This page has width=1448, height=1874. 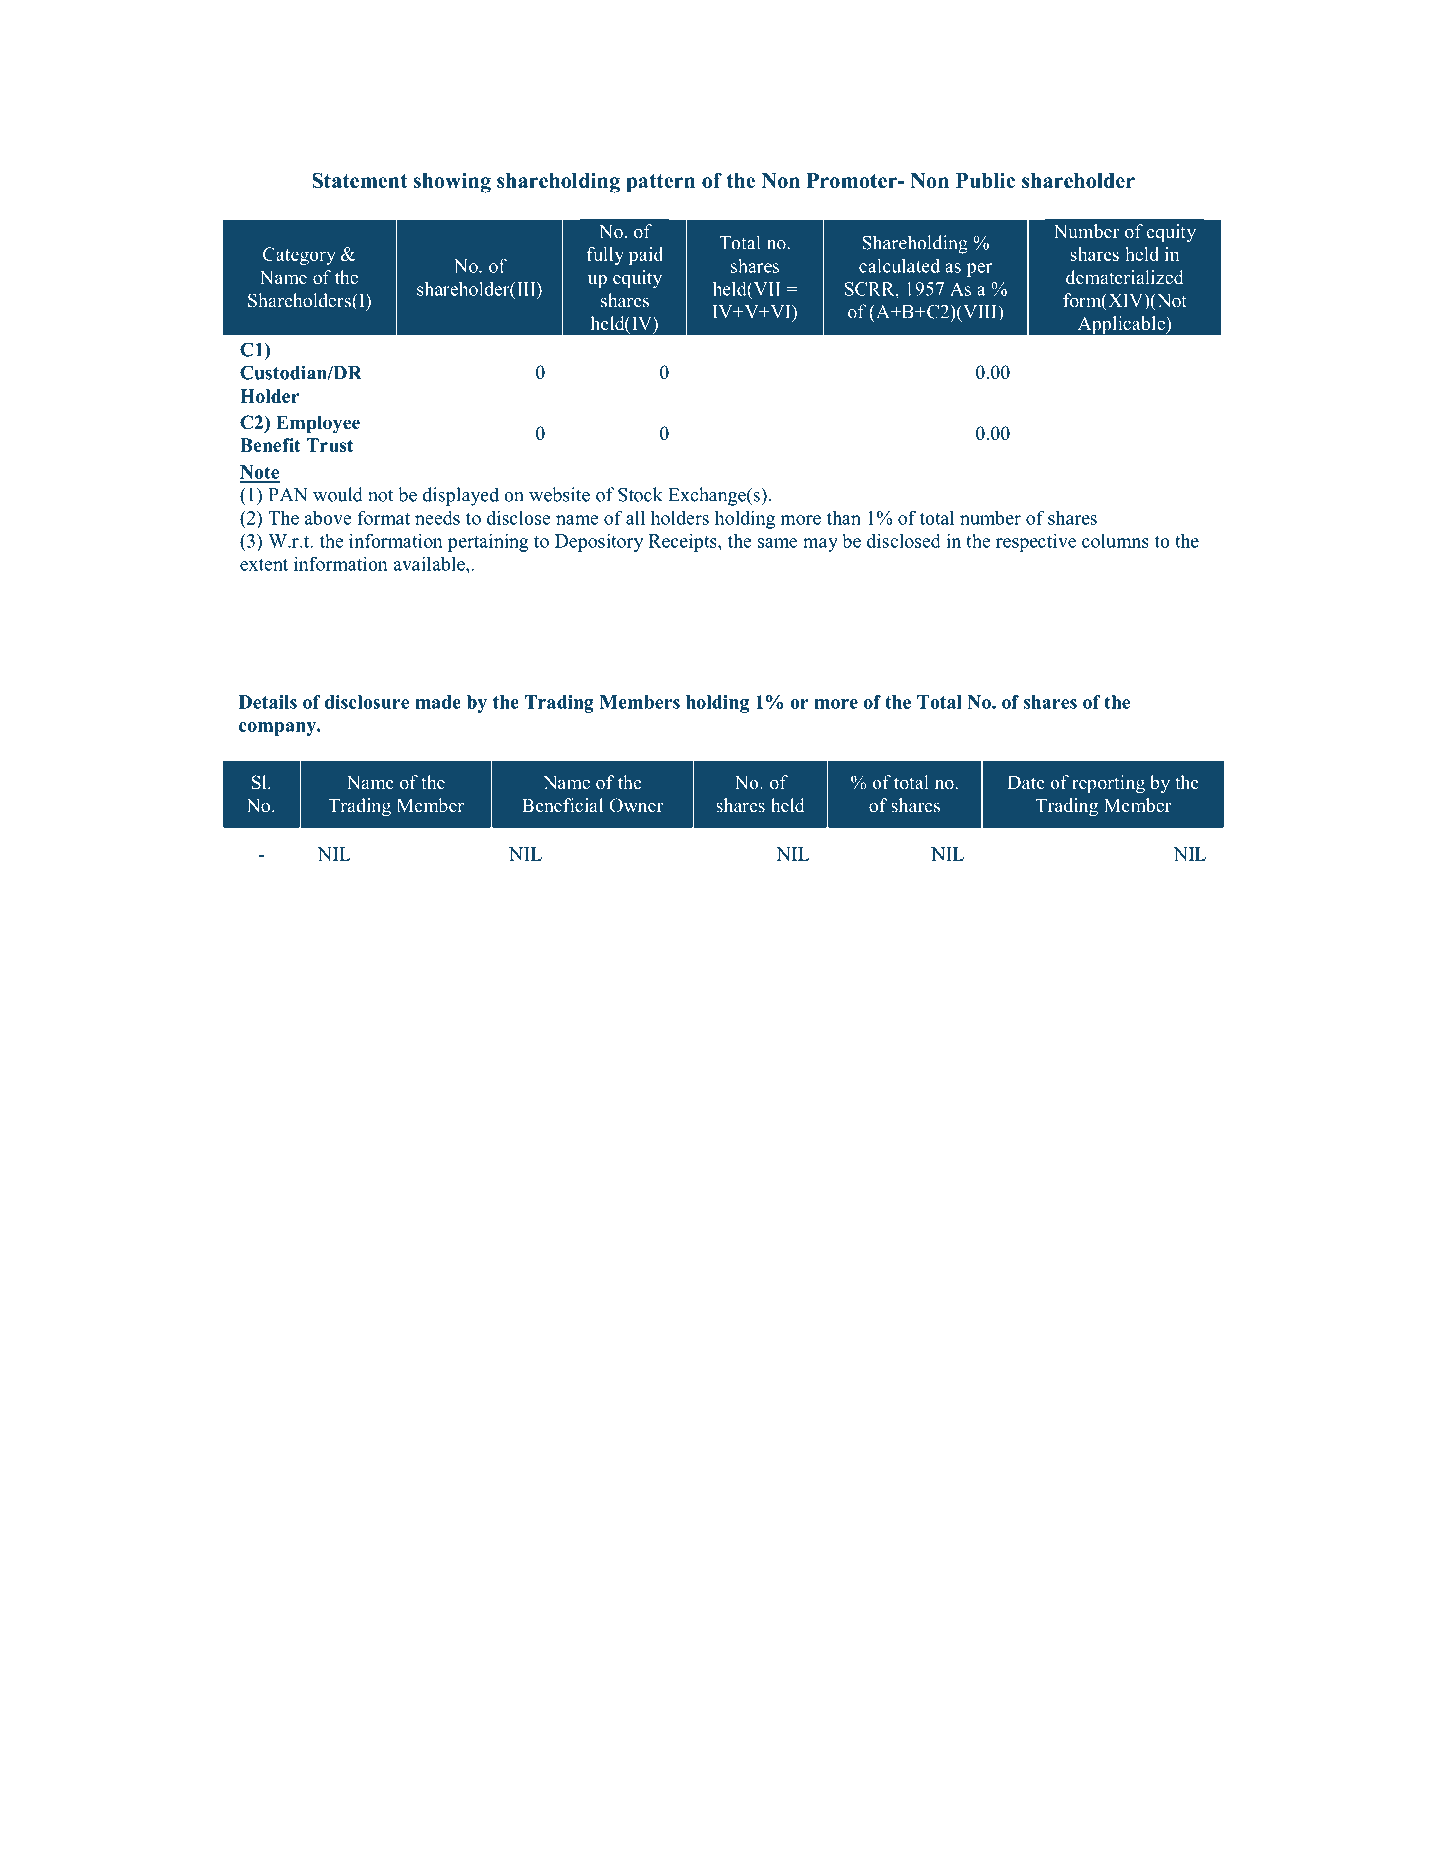 I want to click on Beneficial, so click(x=562, y=805).
